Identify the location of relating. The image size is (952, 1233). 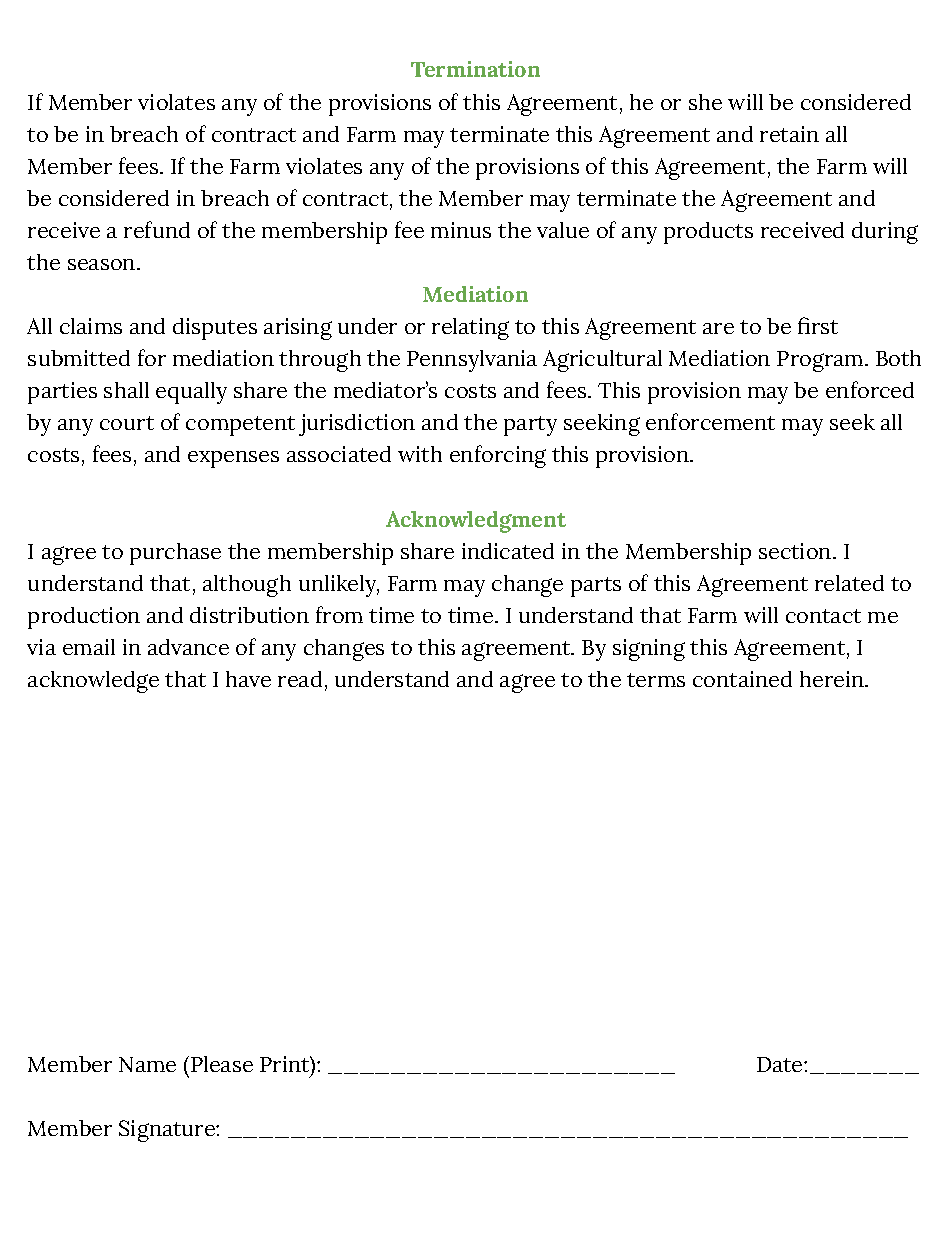
(470, 329).
